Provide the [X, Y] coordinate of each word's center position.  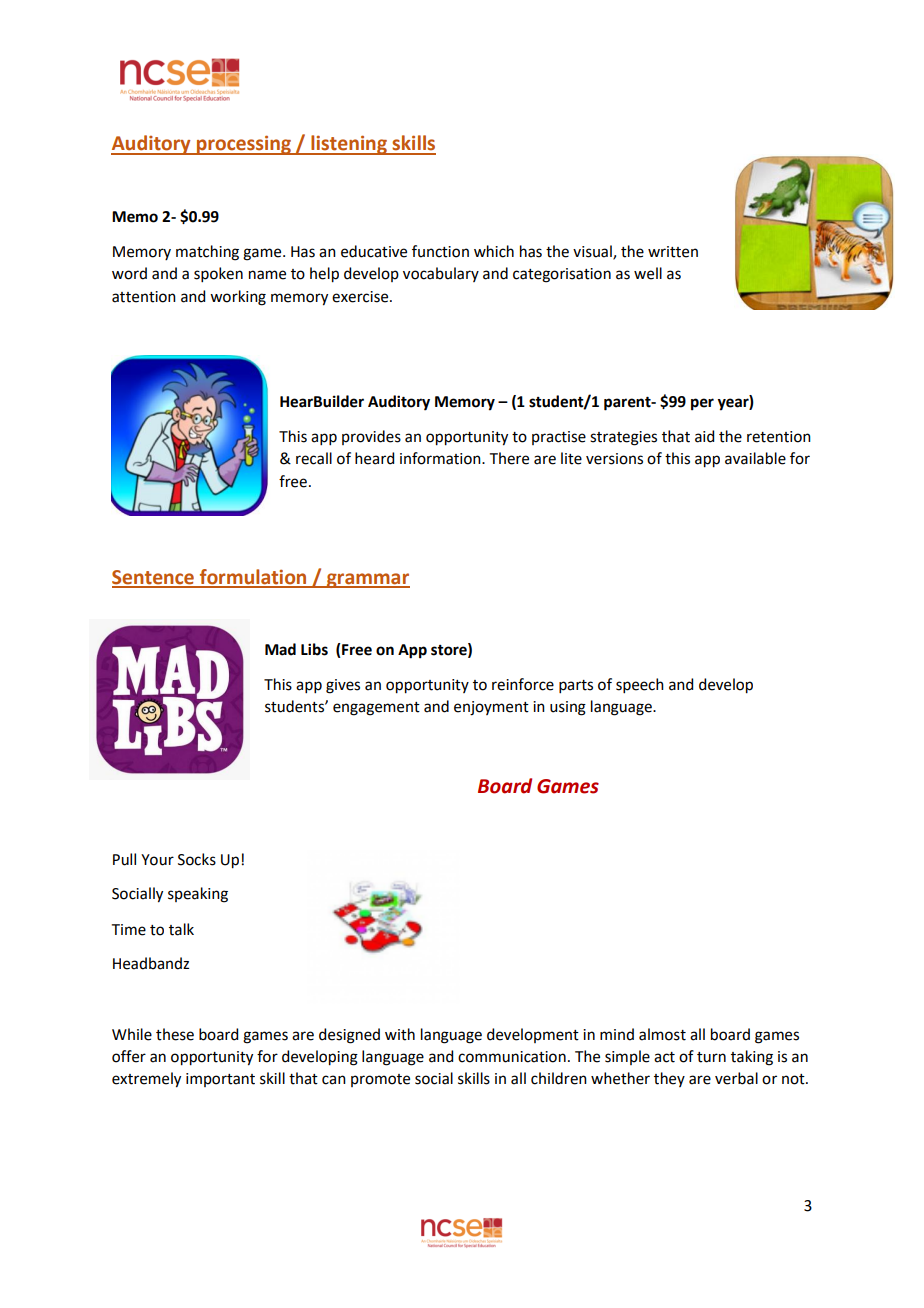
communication [512, 1057]
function [440, 251]
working [238, 298]
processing [244, 145]
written [673, 252]
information [441, 458]
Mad [280, 649]
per [702, 404]
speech [640, 685]
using [568, 708]
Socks [197, 859]
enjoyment [491, 708]
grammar [367, 580]
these [175, 1034]
